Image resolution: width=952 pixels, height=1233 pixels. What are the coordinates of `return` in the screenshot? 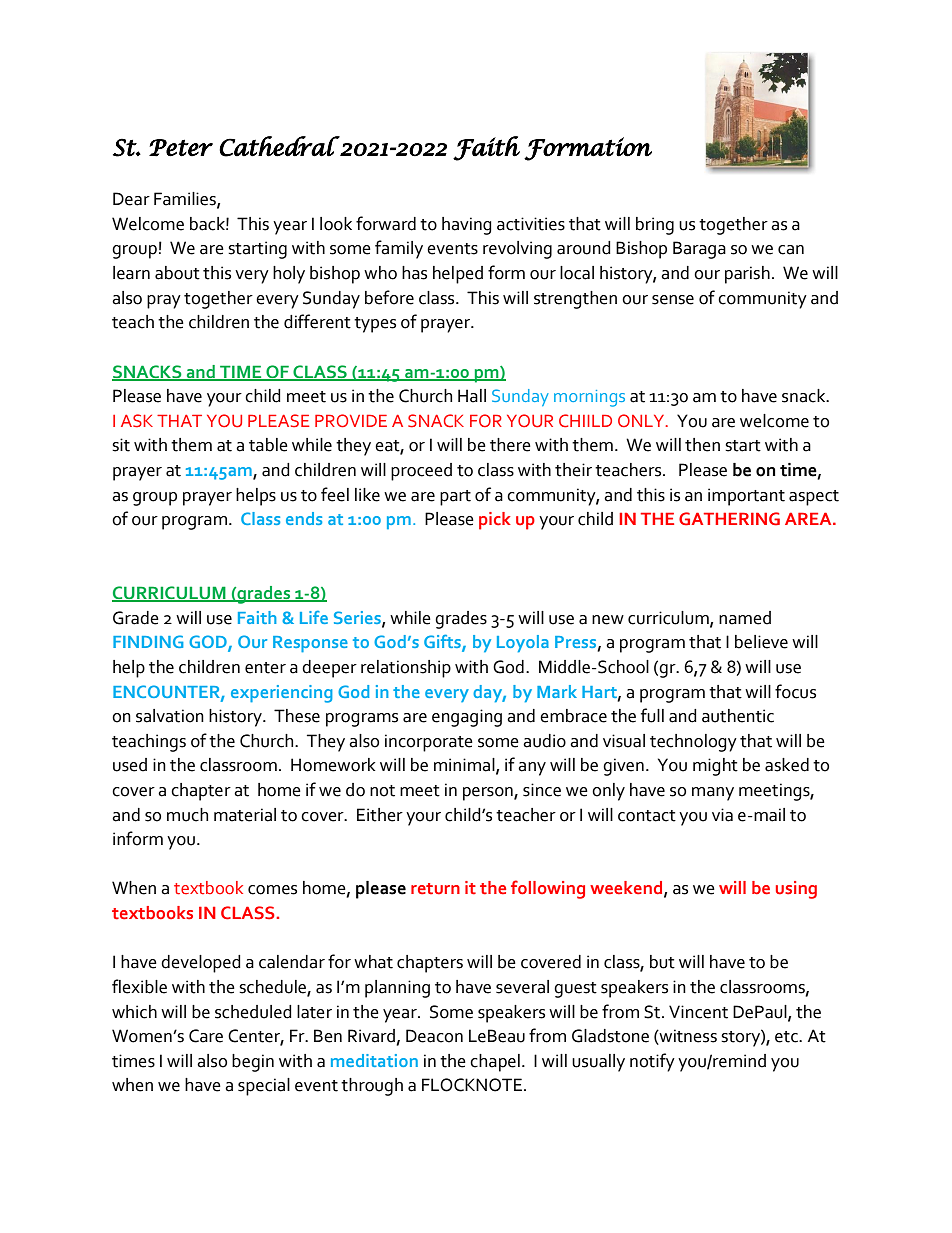 It's located at (435, 889).
